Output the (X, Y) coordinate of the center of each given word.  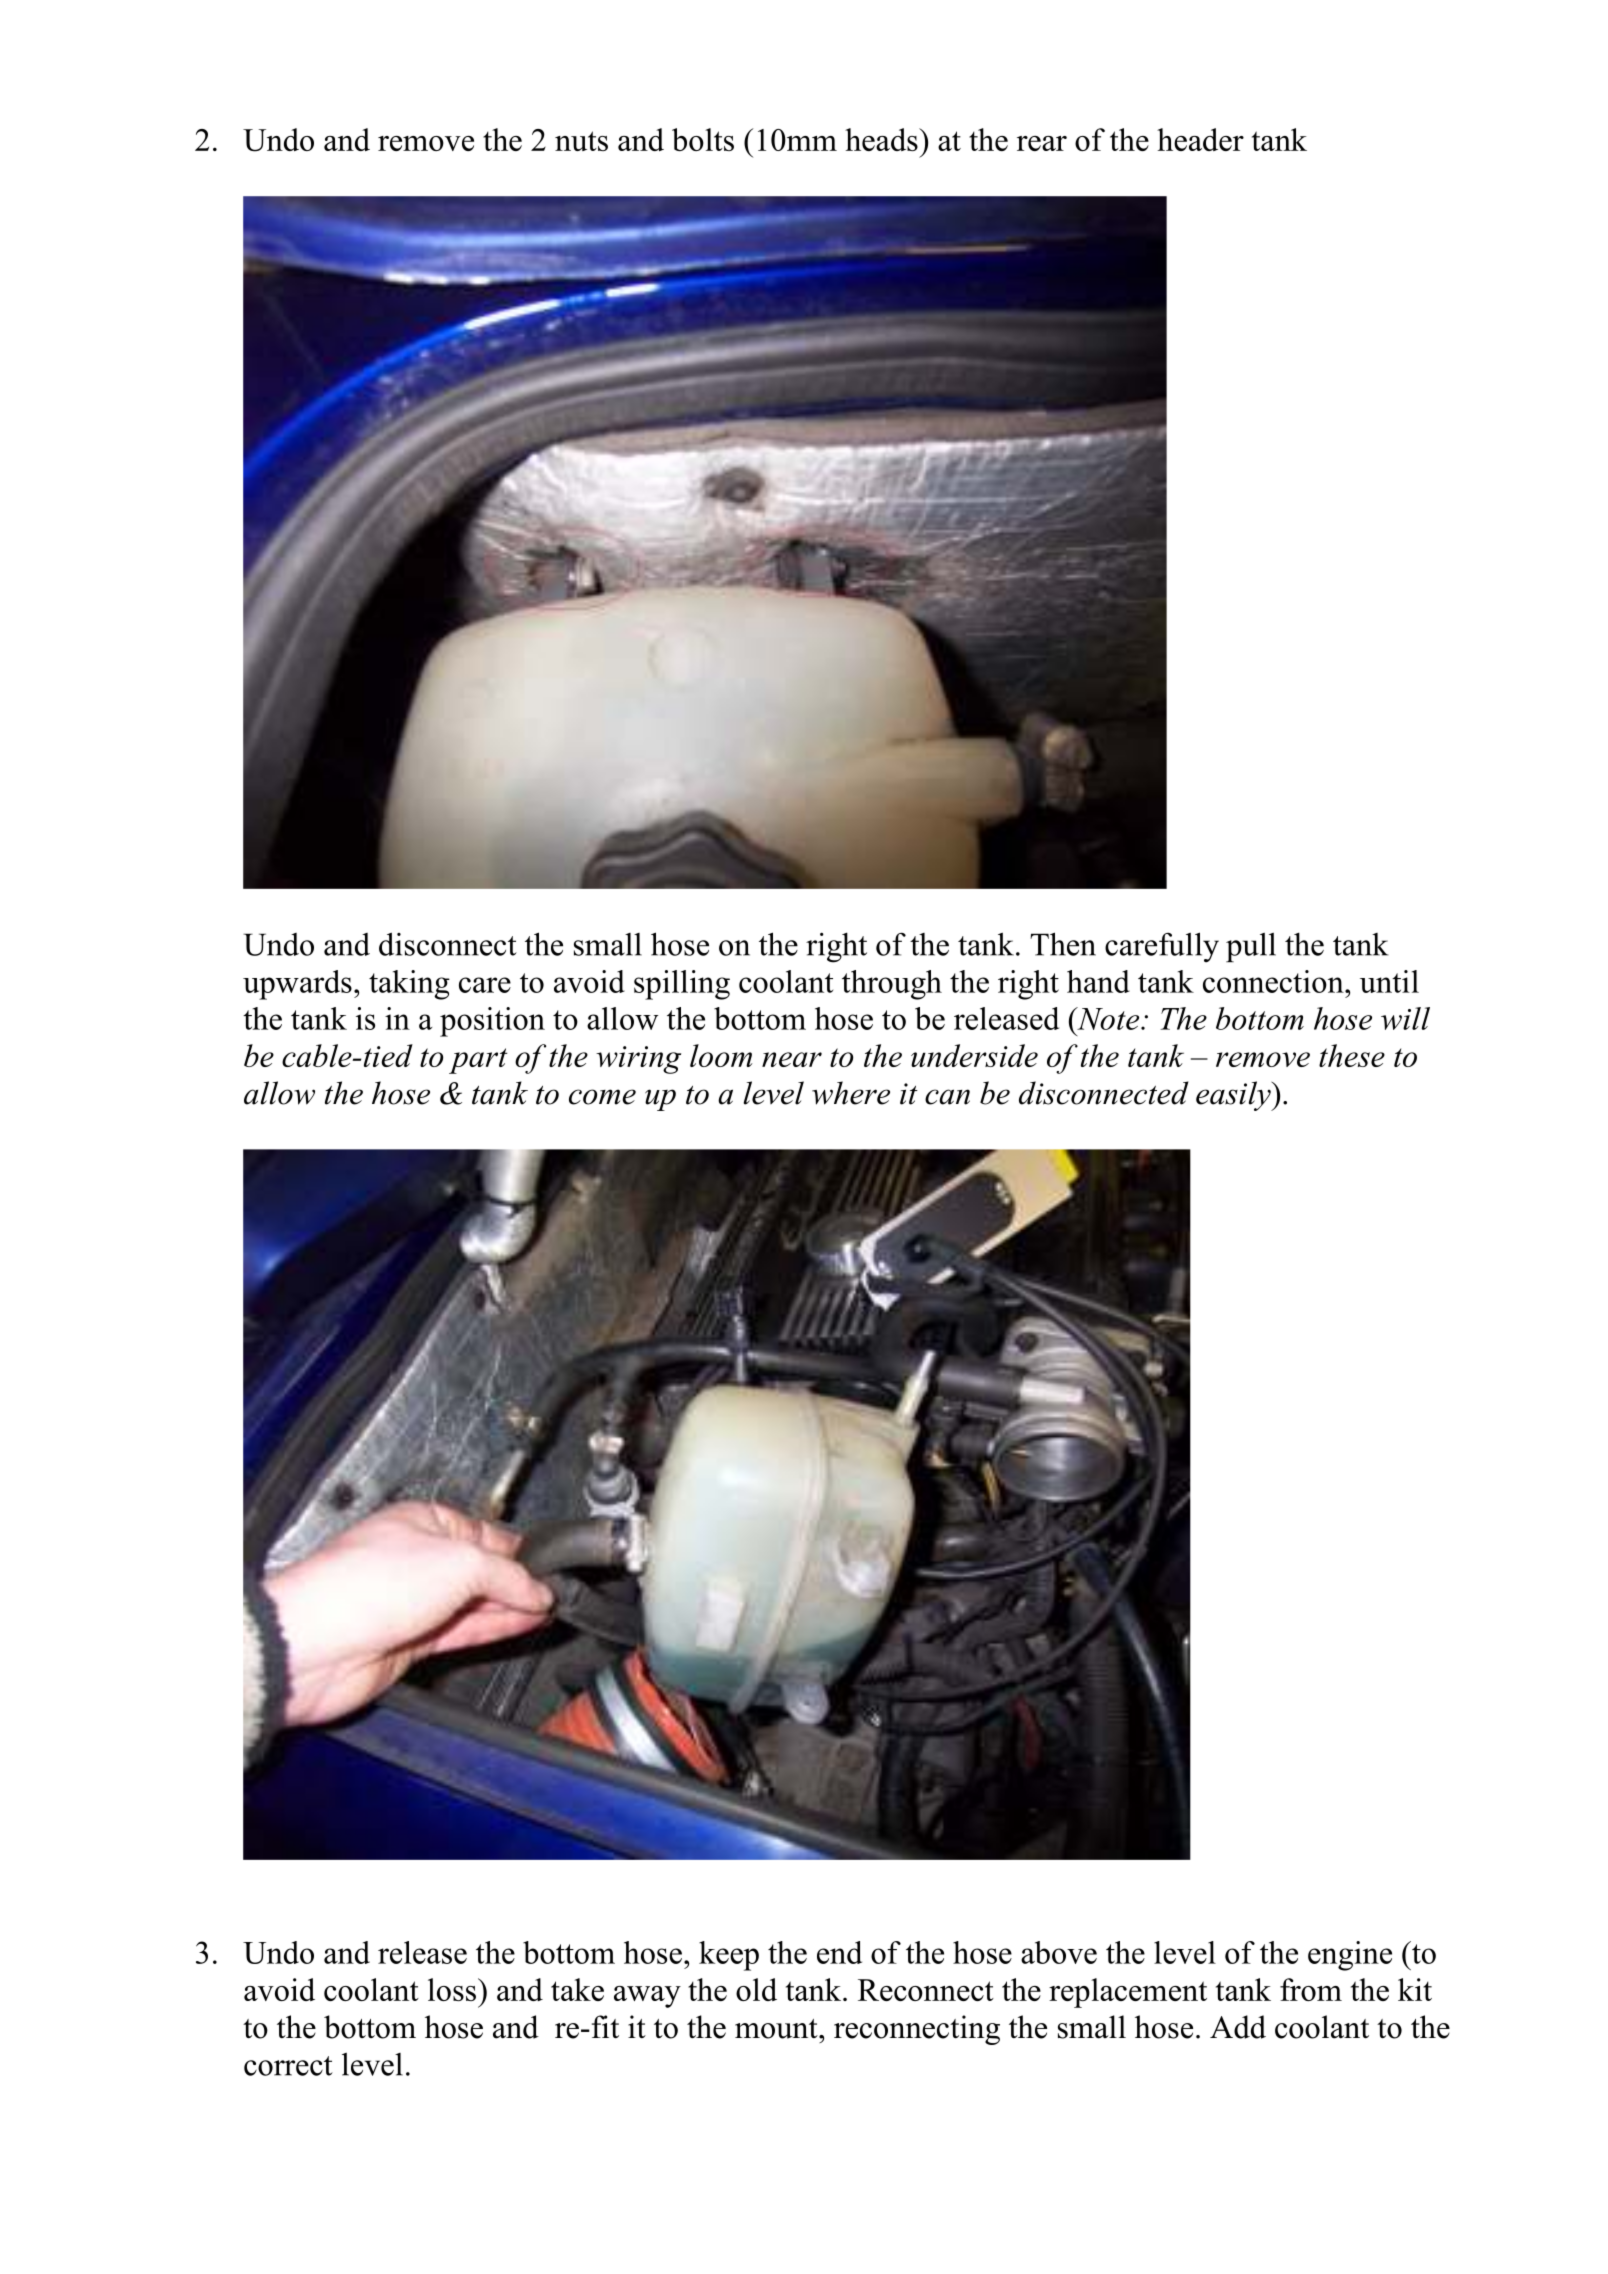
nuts (581, 141)
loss (453, 1989)
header (1200, 139)
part (478, 1061)
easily (1234, 1096)
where (851, 1093)
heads (882, 139)
